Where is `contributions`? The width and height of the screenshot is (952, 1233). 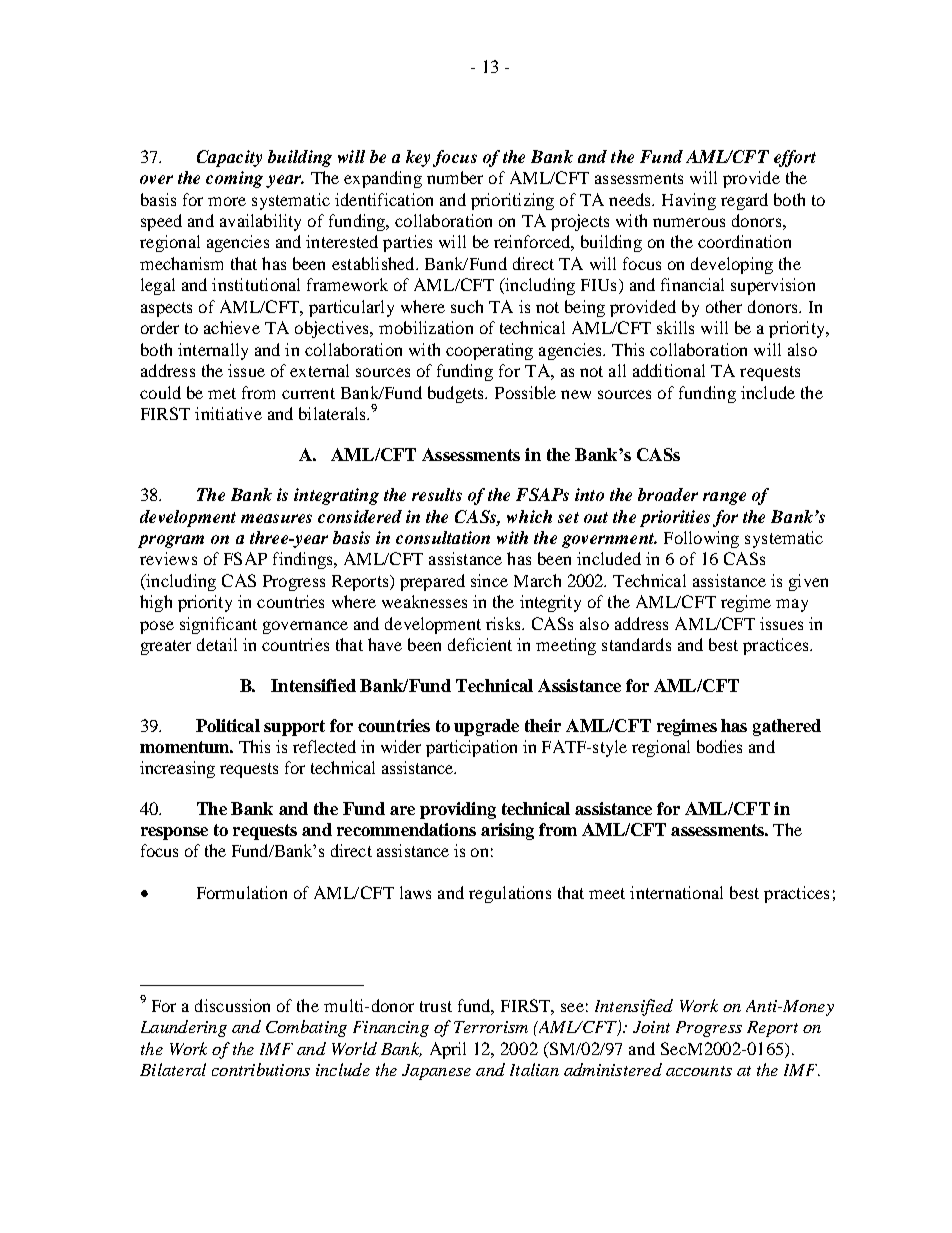
contributions is located at coordinates (261, 1069).
